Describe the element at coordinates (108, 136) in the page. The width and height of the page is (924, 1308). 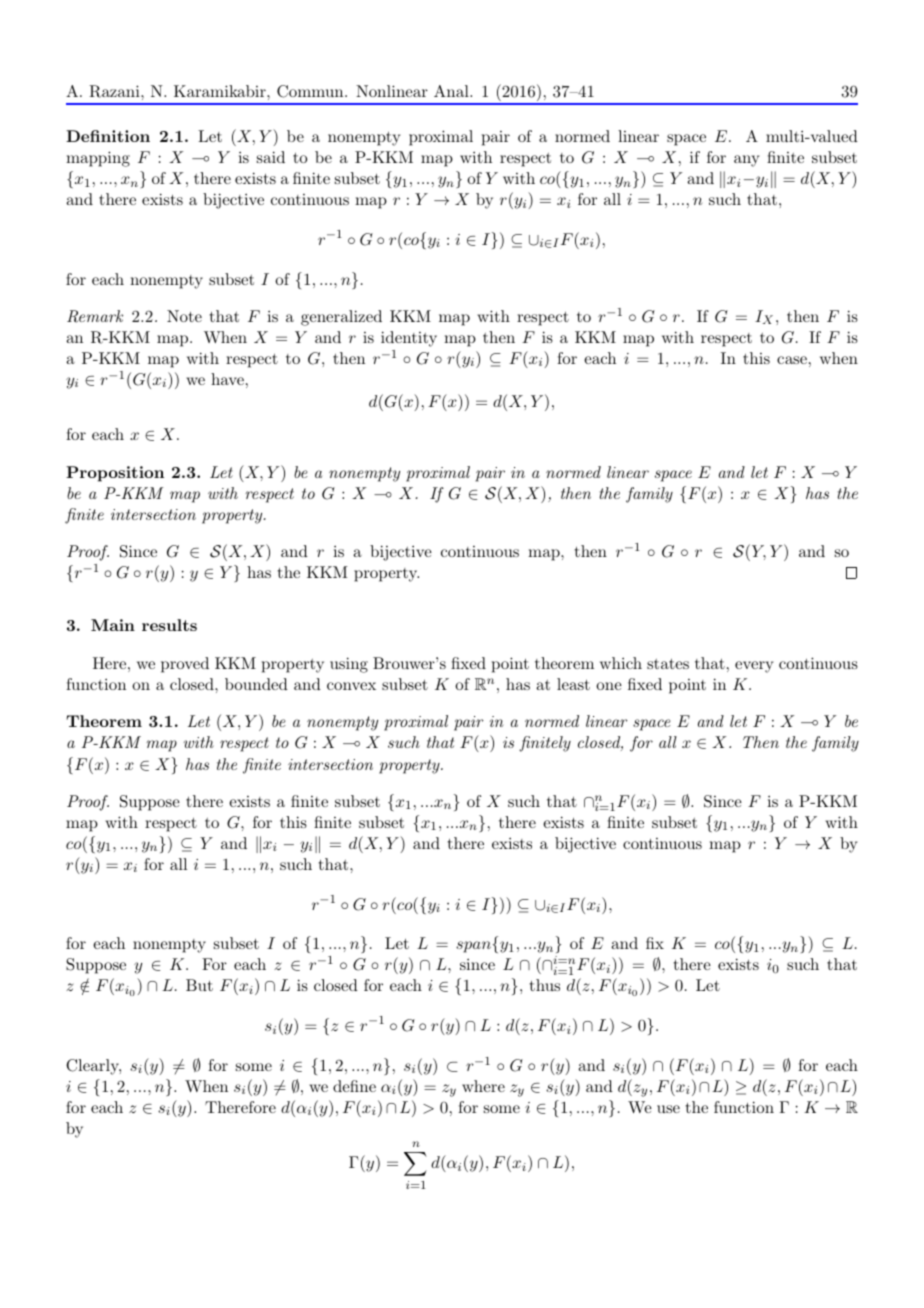
I see `Definition` at that location.
